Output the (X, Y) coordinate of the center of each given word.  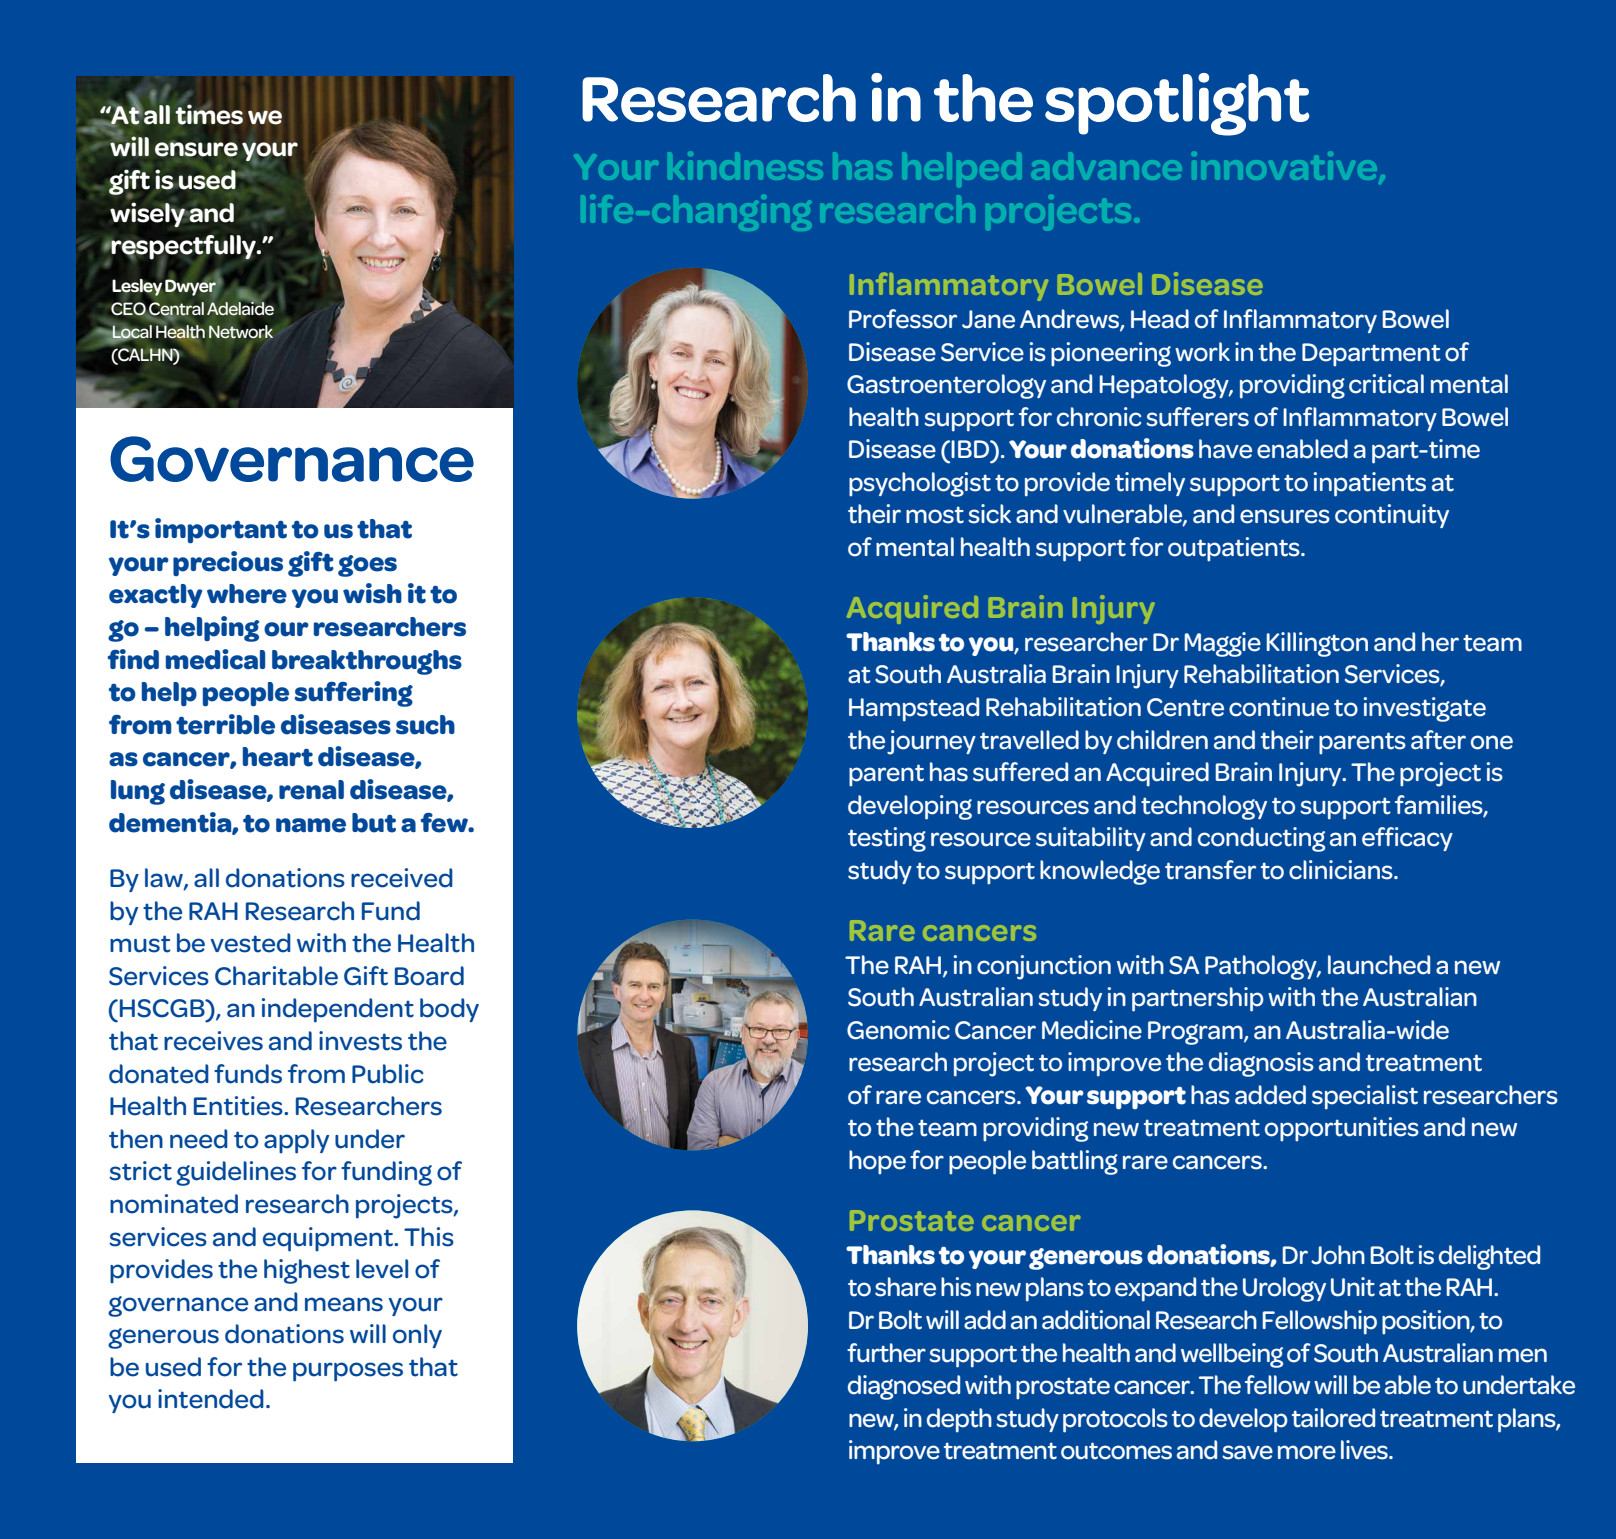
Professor (903, 319)
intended (211, 1399)
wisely (148, 214)
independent (338, 1010)
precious (228, 563)
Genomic (898, 1030)
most (935, 515)
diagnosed (904, 1387)
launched (1379, 965)
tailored (1333, 1418)
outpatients (1235, 549)
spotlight (1177, 104)
